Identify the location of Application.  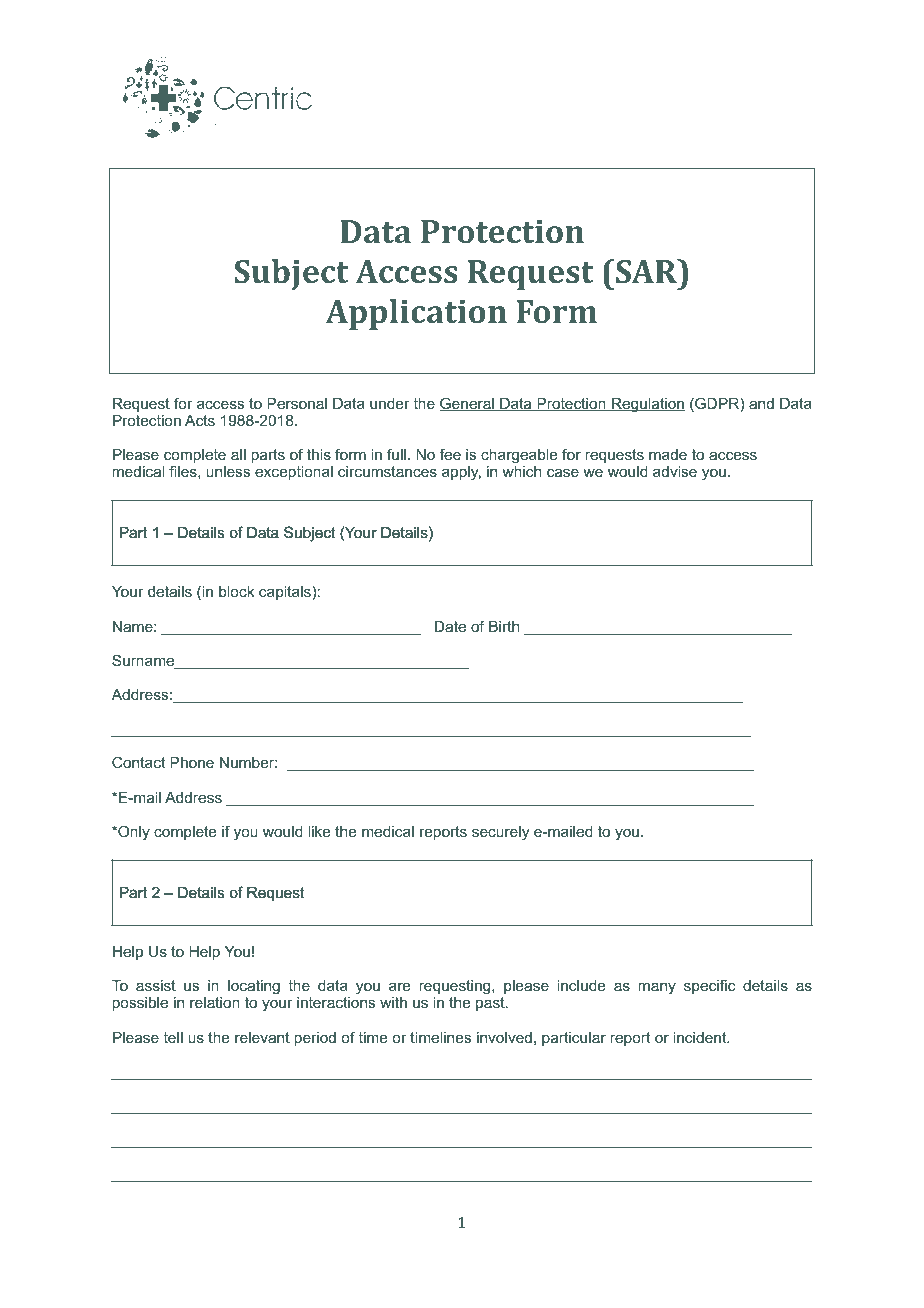
(416, 314).
